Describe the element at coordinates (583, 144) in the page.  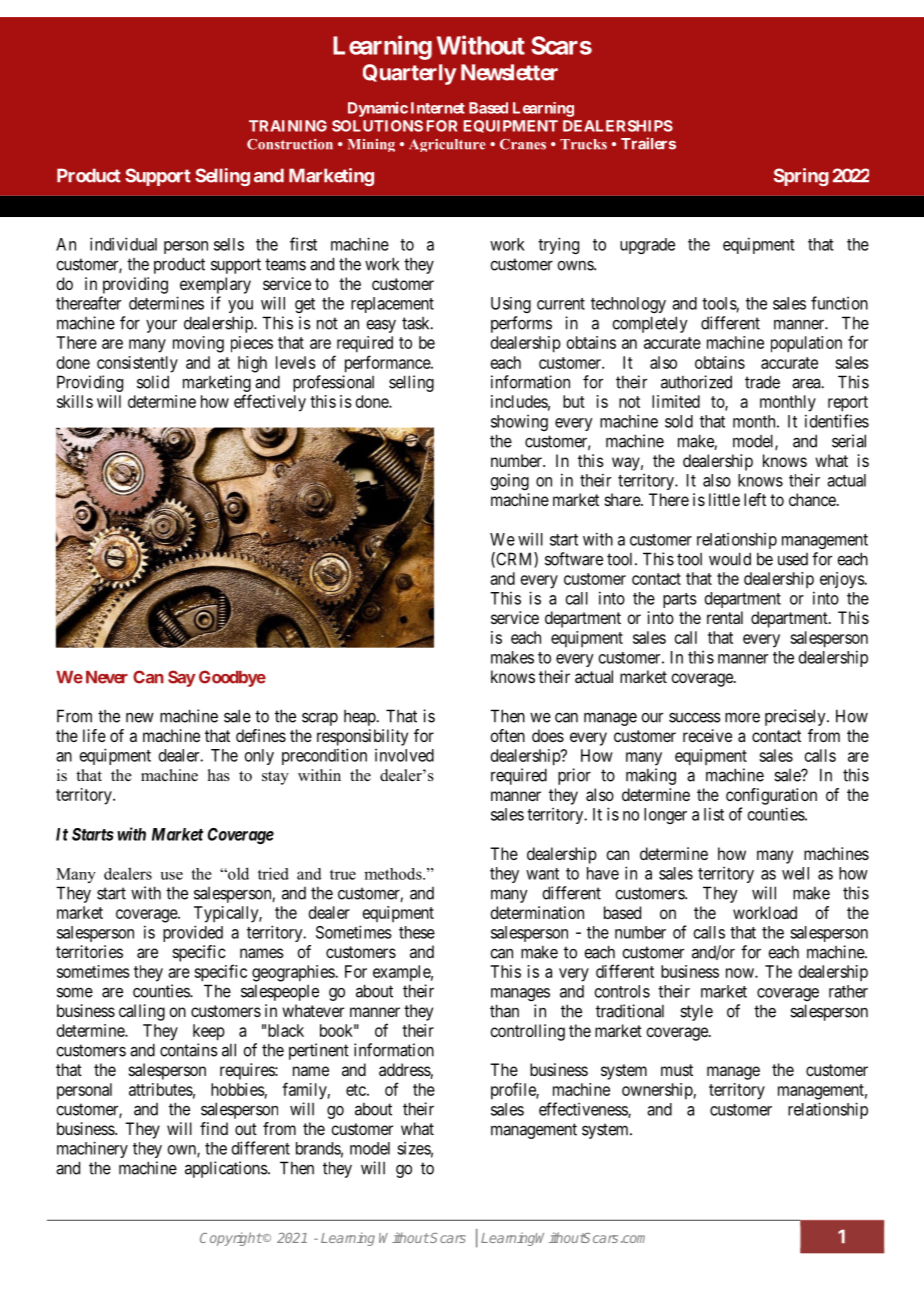
I see `Trucks` at that location.
